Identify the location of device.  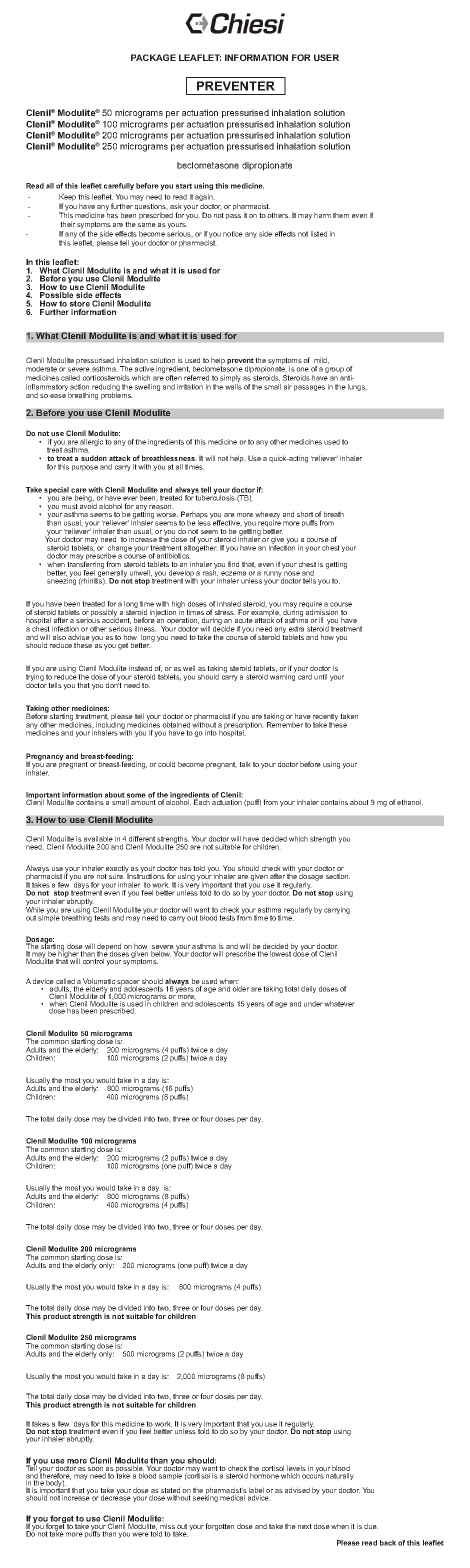
(43, 981).
